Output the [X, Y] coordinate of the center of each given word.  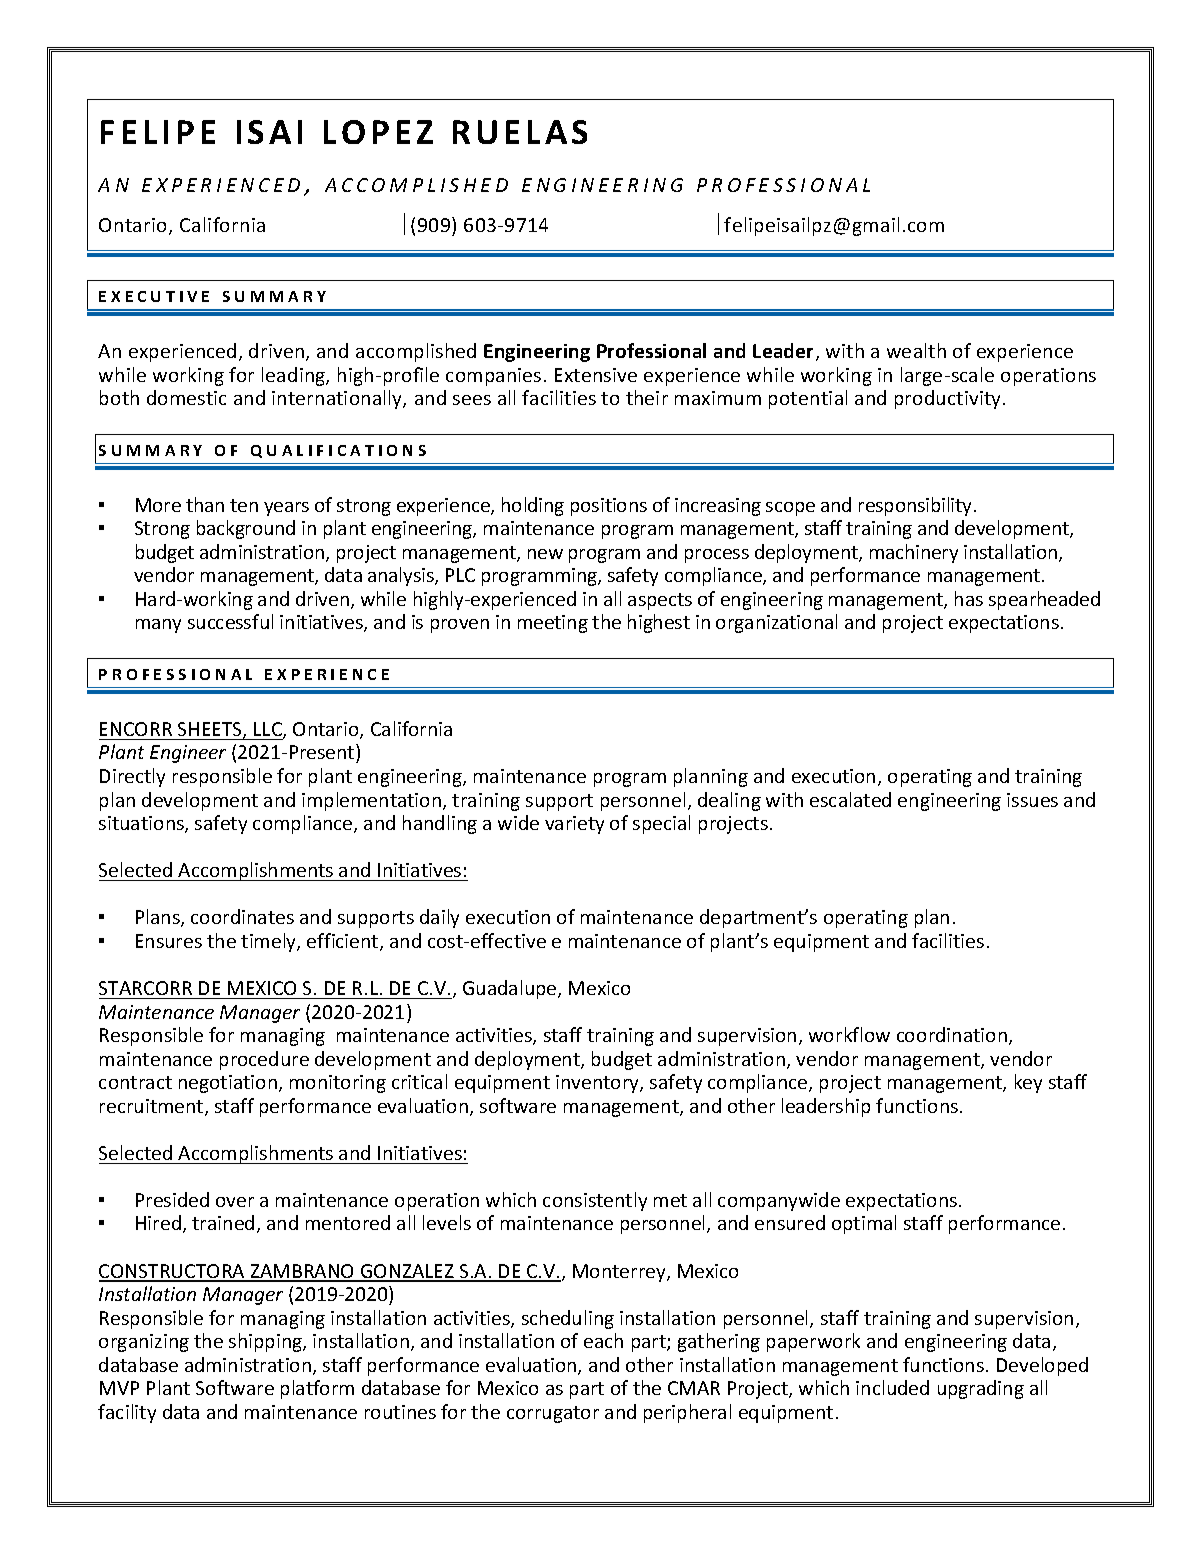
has [969, 598]
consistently [595, 1201]
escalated [850, 799]
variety [574, 825]
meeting [553, 624]
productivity [947, 399]
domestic [186, 397]
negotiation [228, 1084]
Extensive [596, 375]
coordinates [242, 916]
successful [230, 621]
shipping [266, 1342]
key [1028, 1083]
